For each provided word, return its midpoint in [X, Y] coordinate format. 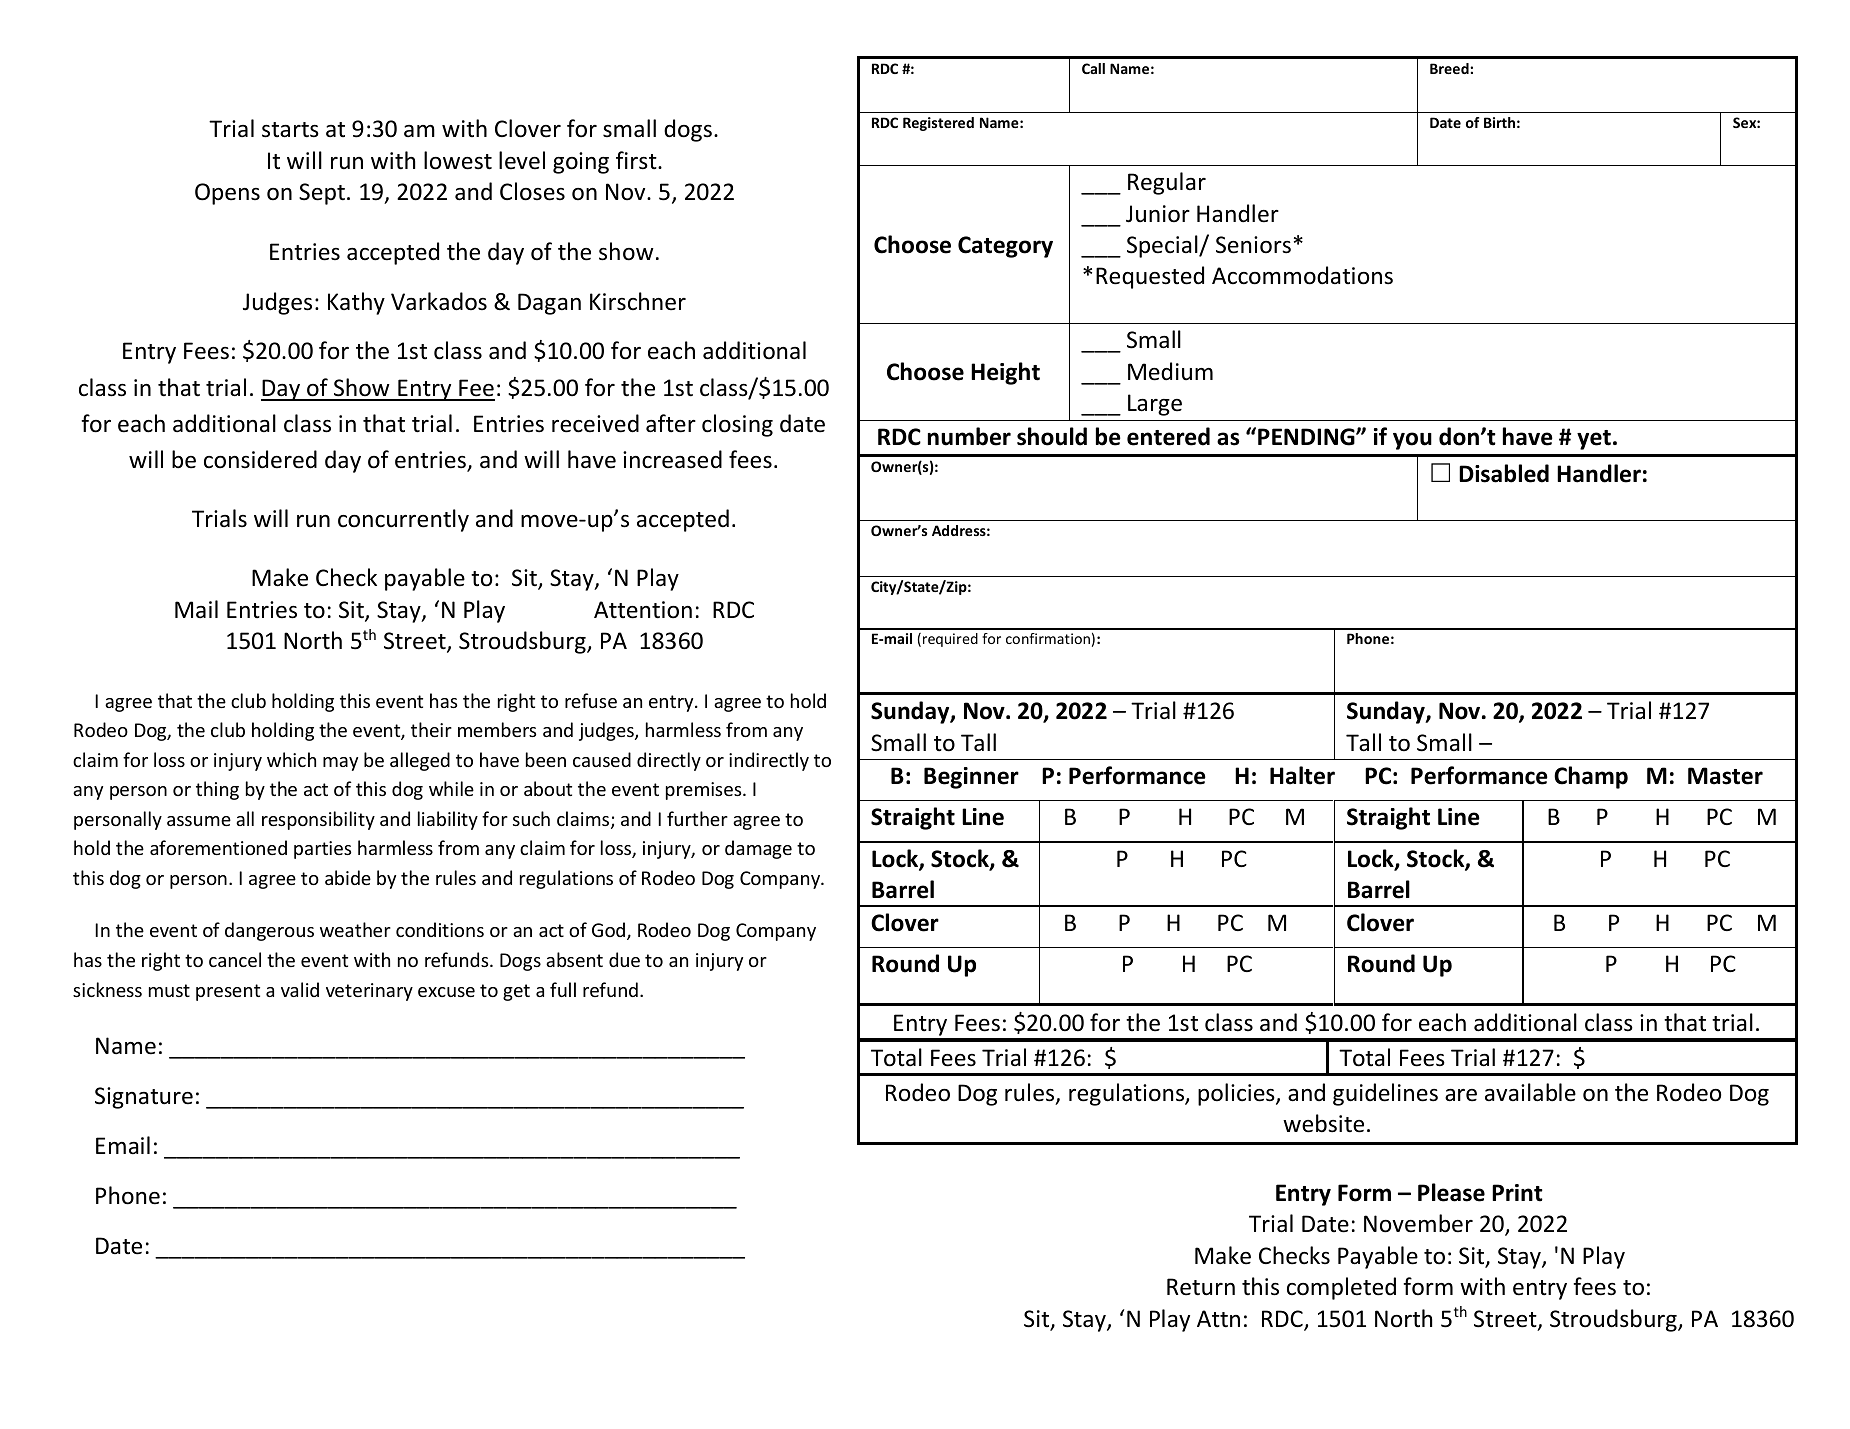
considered [260, 459]
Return [1201, 1287]
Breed [1450, 68]
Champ [1591, 777]
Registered [938, 124]
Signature [144, 1098]
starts [290, 130]
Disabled [1504, 473]
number [969, 436]
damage [758, 849]
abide [348, 877]
